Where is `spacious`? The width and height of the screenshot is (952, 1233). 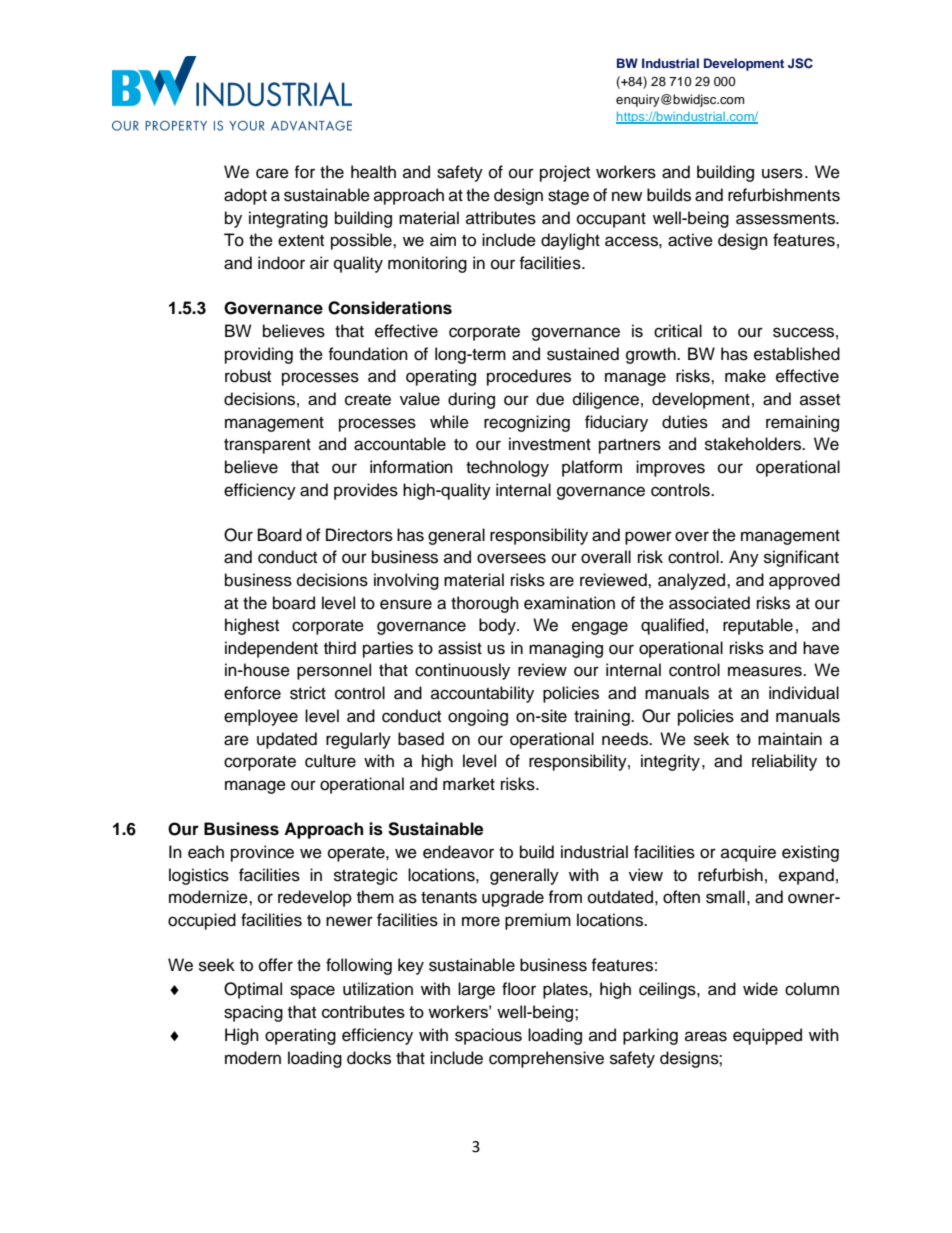
spacious is located at coordinates (488, 1036).
